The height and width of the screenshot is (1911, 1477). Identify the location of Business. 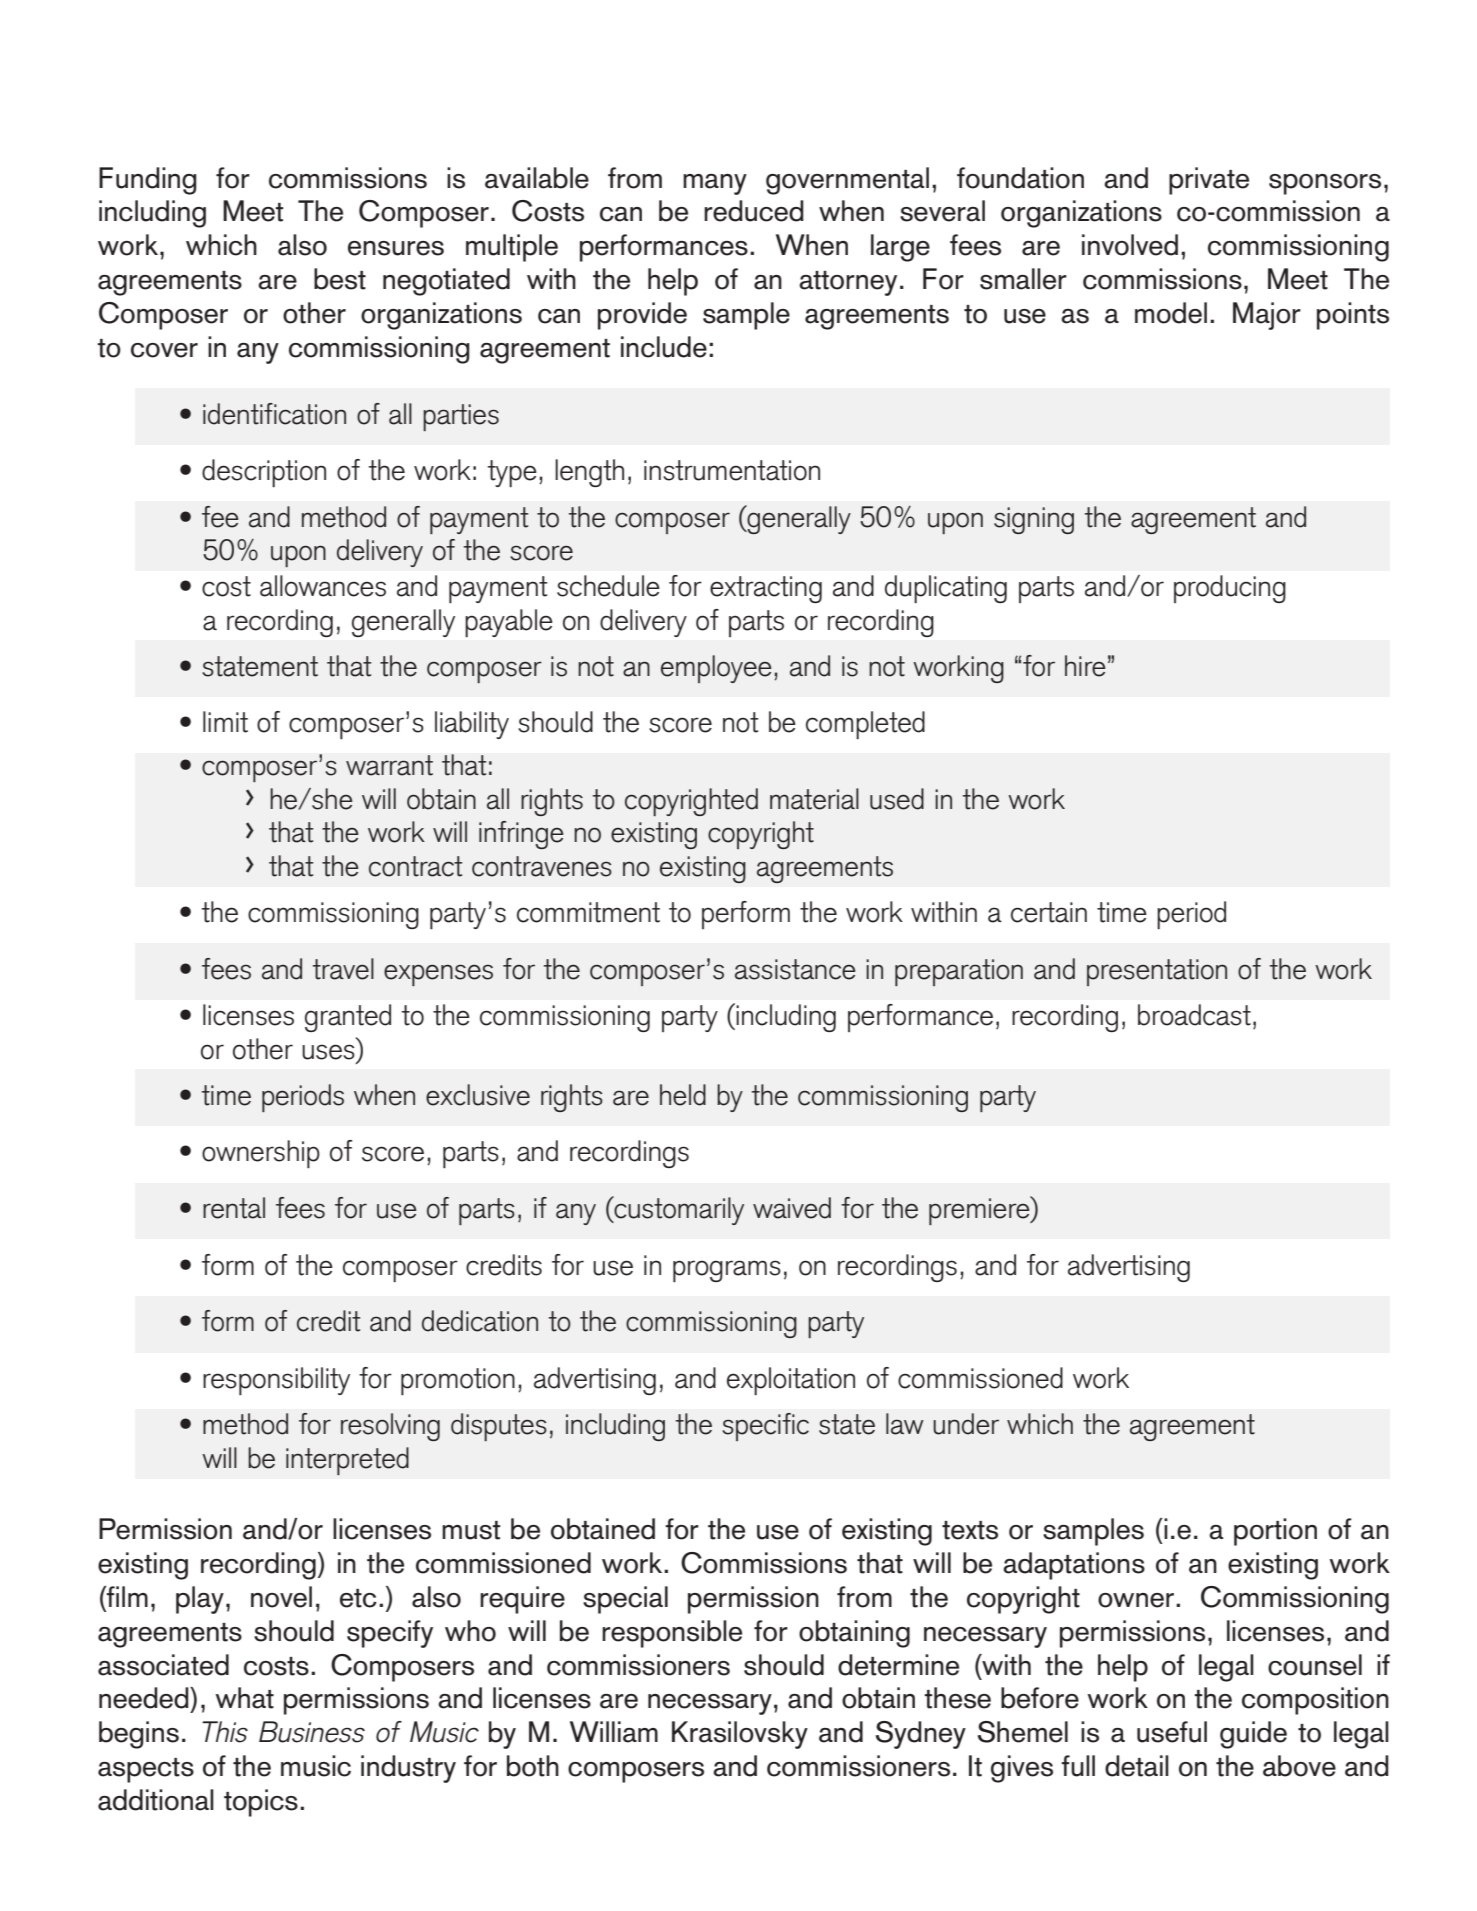
(312, 1732).
